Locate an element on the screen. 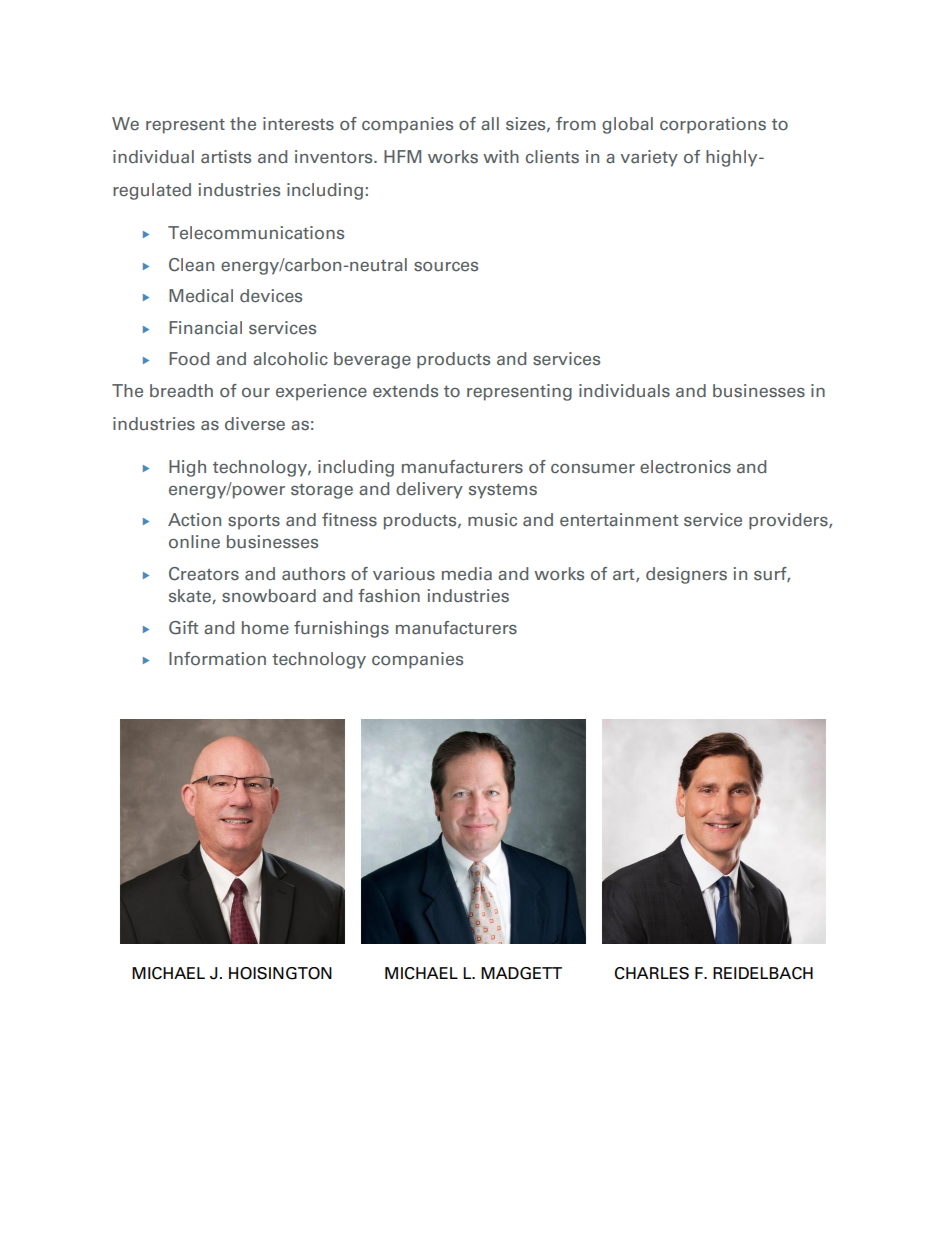 The image size is (952, 1233). furnishings is located at coordinates (341, 629).
